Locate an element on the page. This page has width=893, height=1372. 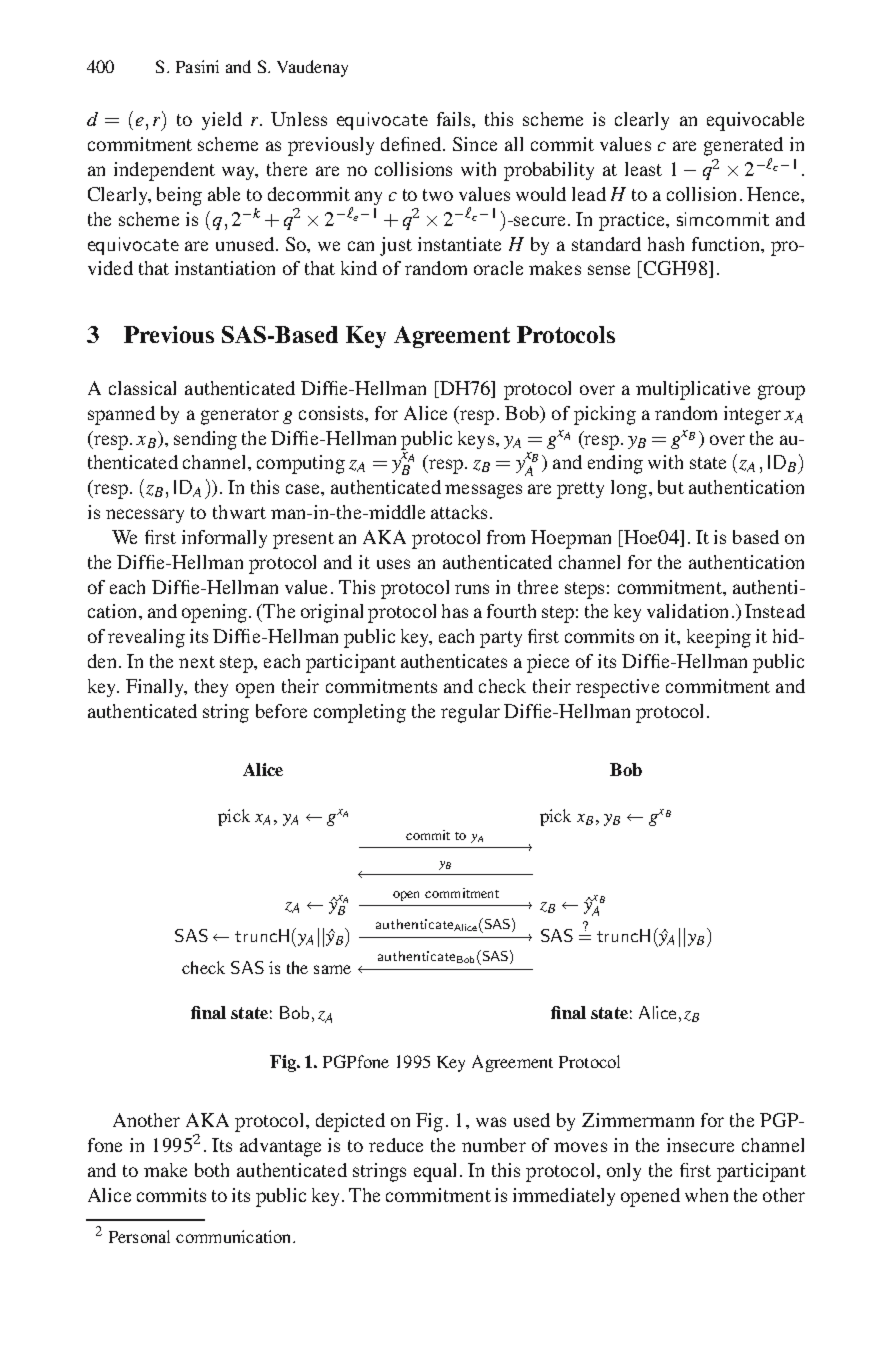
they is located at coordinates (211, 688).
